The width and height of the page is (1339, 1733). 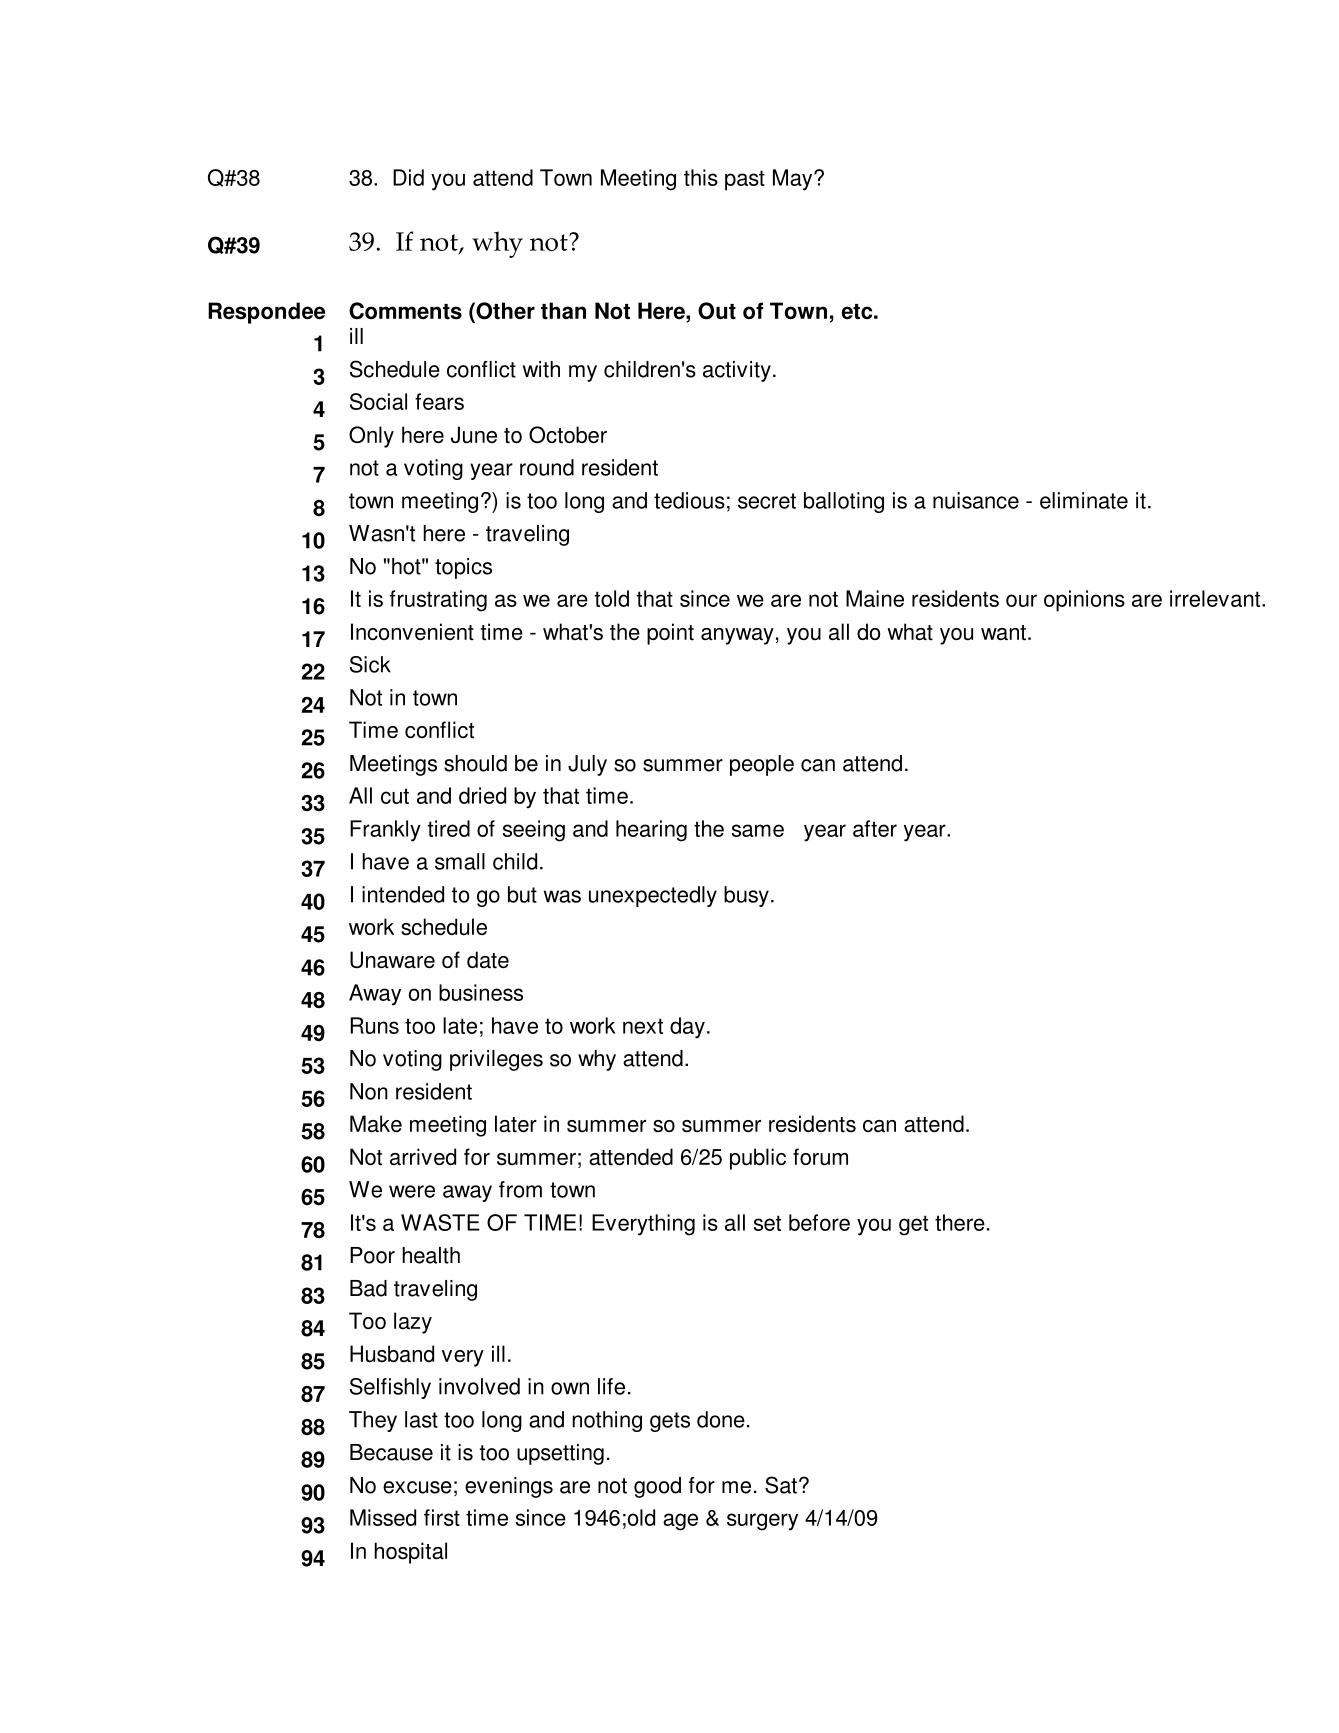 I want to click on surgery, so click(x=762, y=1522).
